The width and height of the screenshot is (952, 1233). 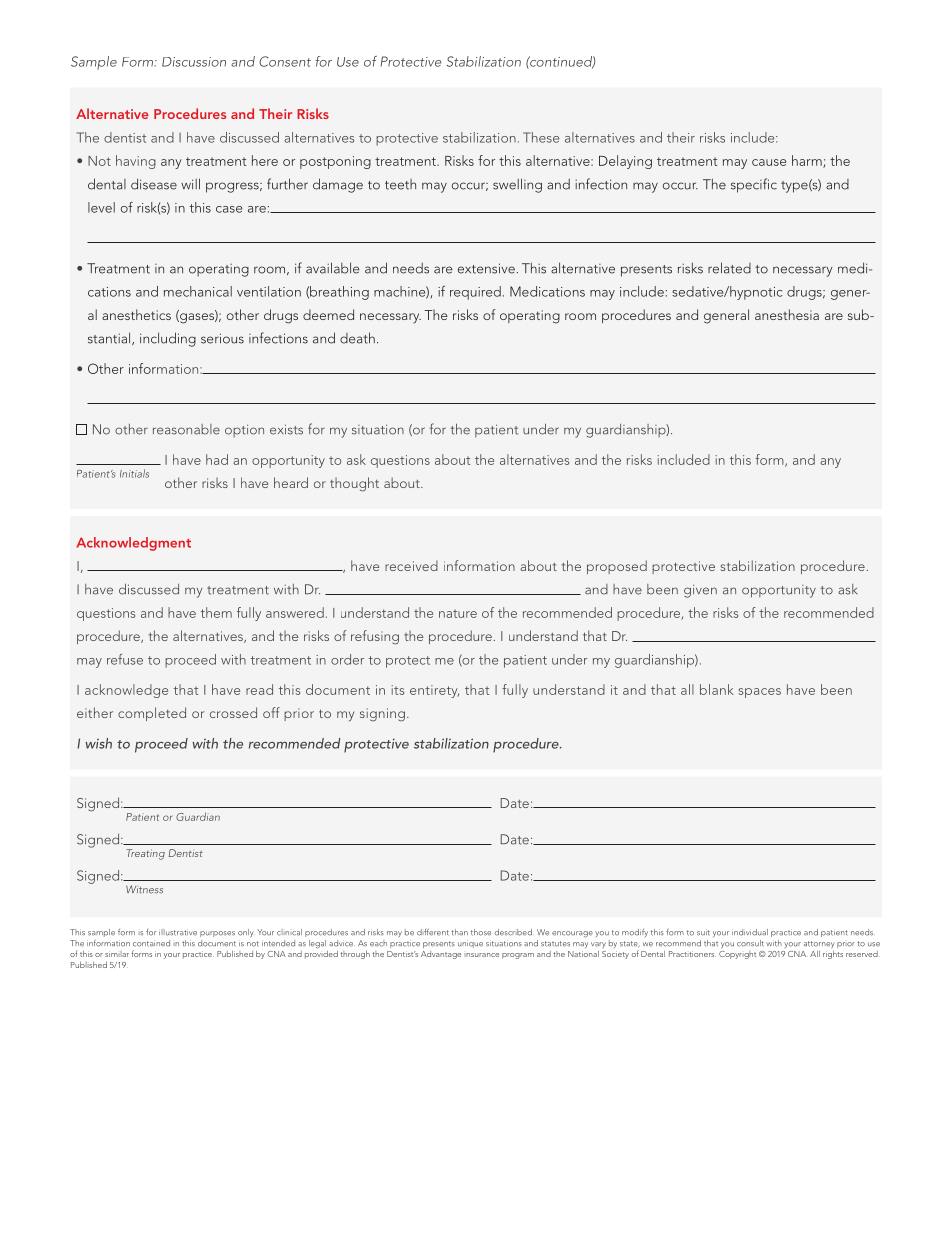 What do you see at coordinates (541, 137) in the screenshot?
I see `These` at bounding box center [541, 137].
